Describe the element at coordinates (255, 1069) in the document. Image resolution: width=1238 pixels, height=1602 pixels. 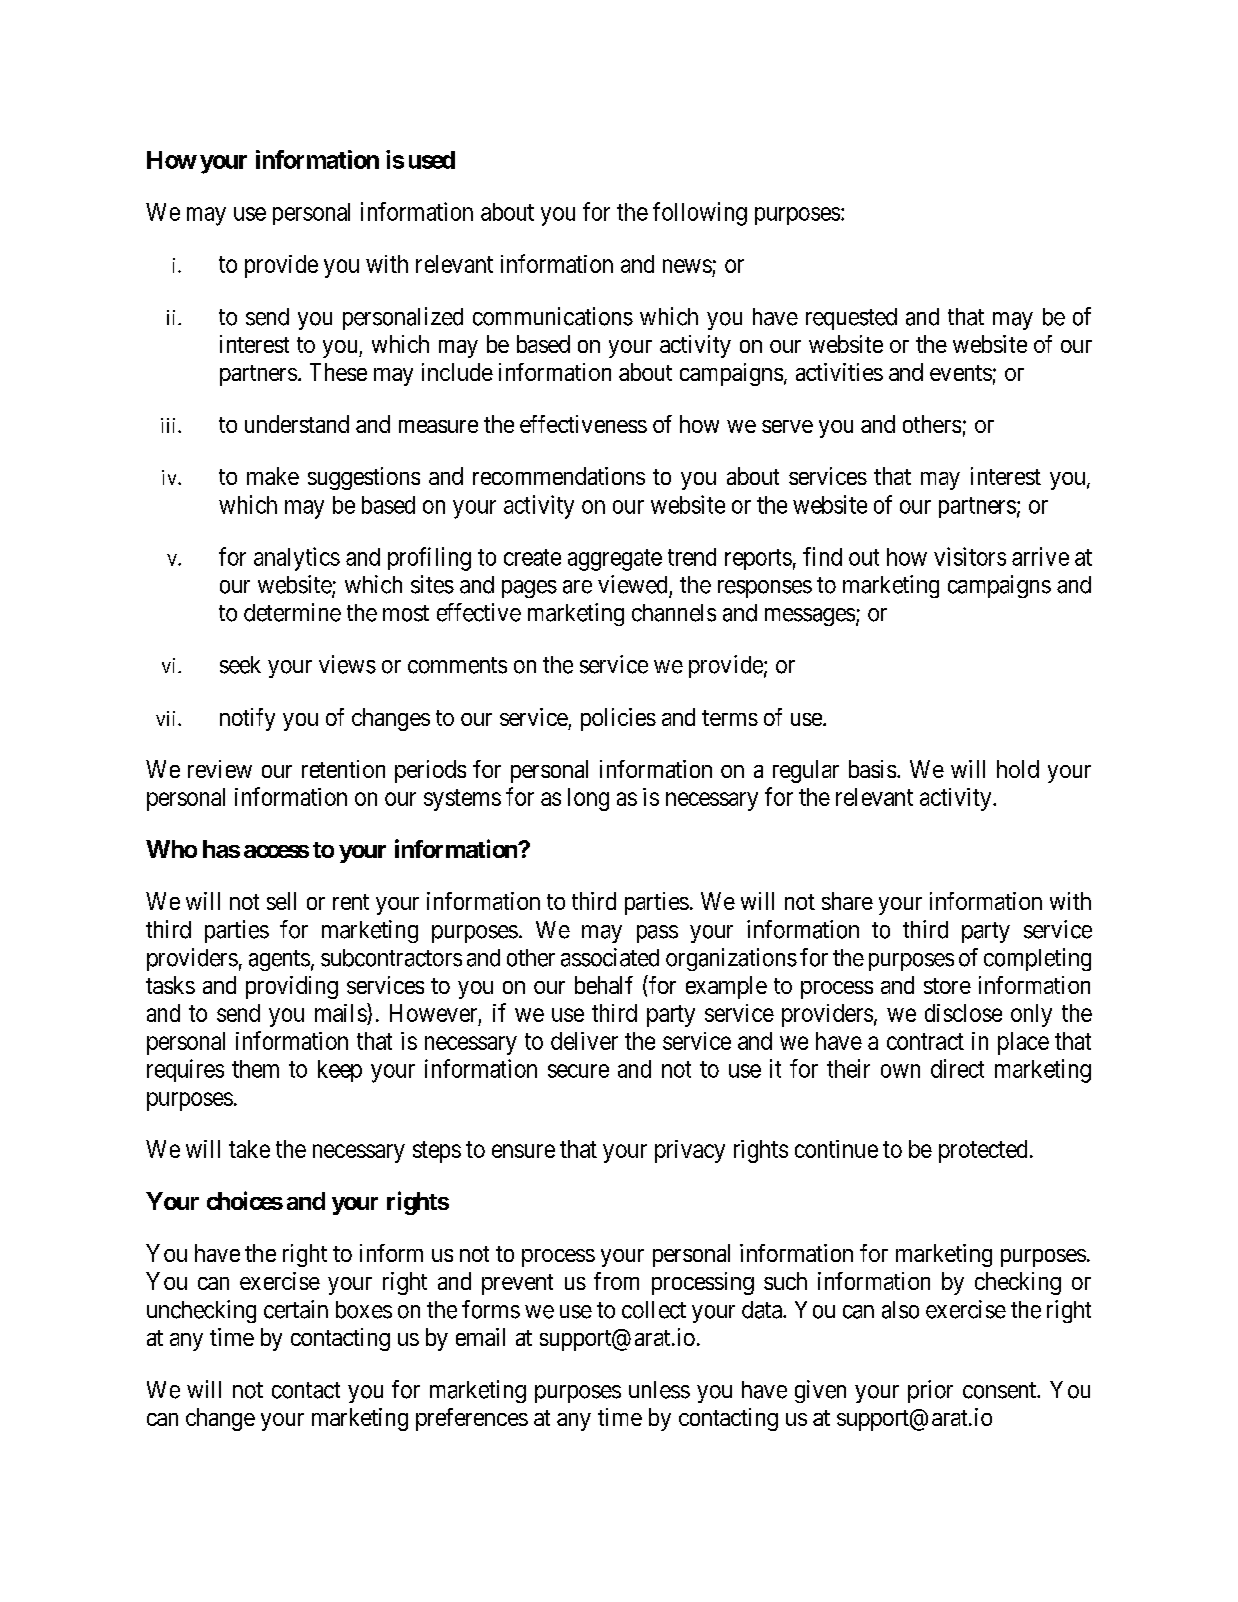
I see `them` at that location.
